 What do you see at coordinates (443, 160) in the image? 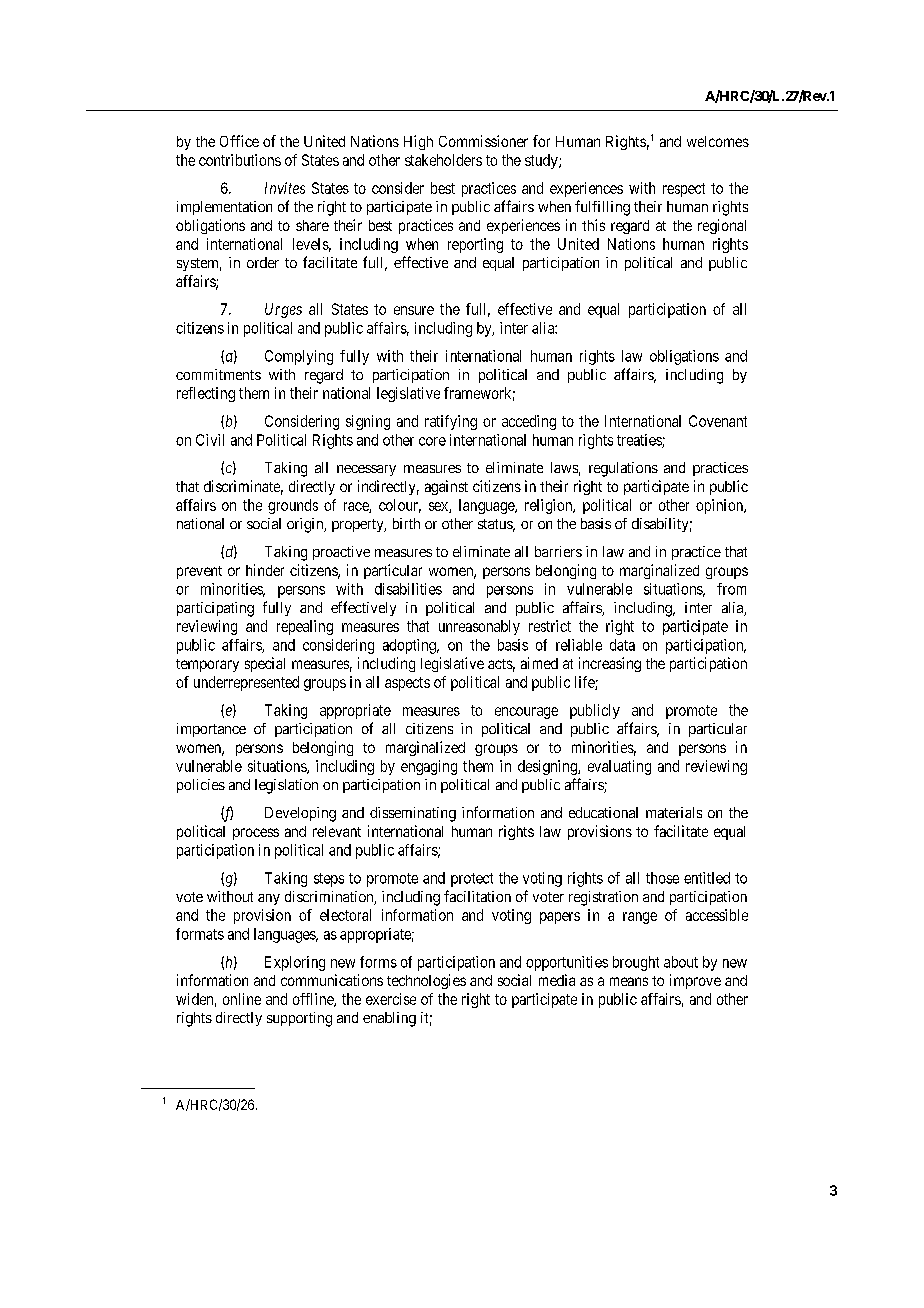
I see `stakeholders` at bounding box center [443, 160].
